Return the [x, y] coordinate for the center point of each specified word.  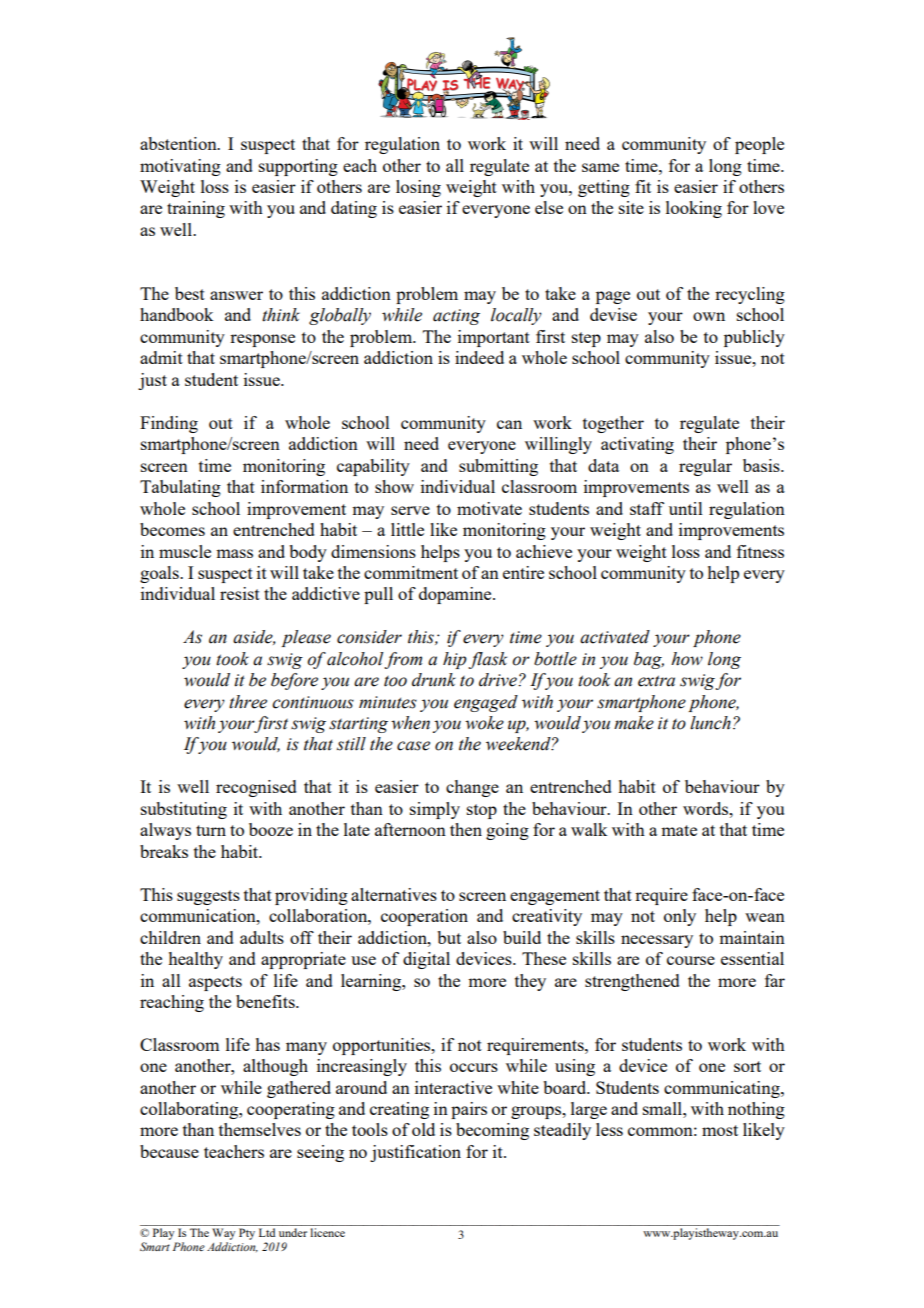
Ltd [267, 1232]
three [248, 702]
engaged [486, 703]
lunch [710, 723]
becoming [492, 1131]
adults [262, 937]
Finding [169, 424]
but [449, 937]
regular [705, 467]
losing [418, 188]
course [691, 960]
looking [694, 209]
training [196, 209]
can [509, 424]
